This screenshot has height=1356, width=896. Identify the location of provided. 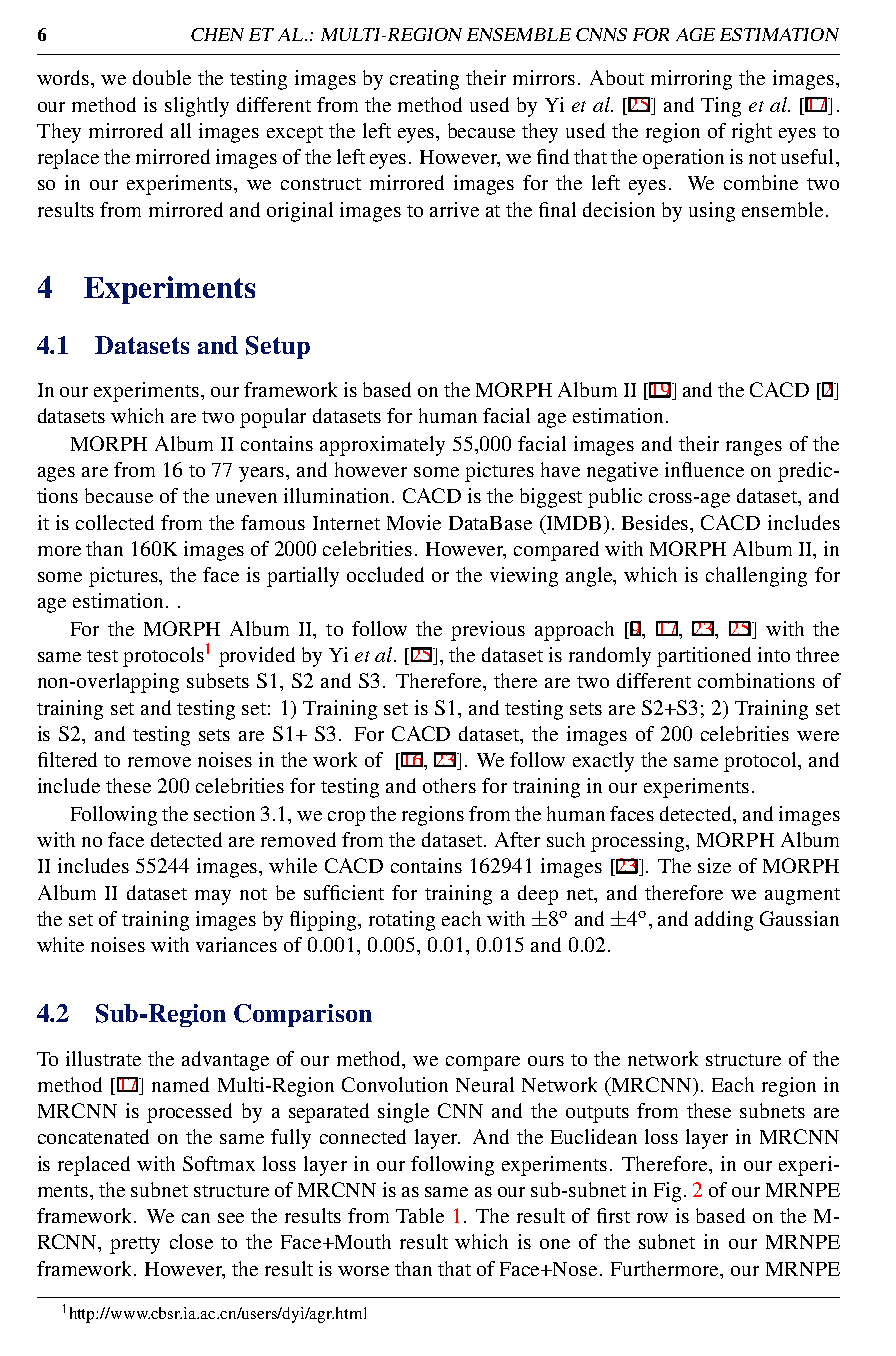
(257, 657).
